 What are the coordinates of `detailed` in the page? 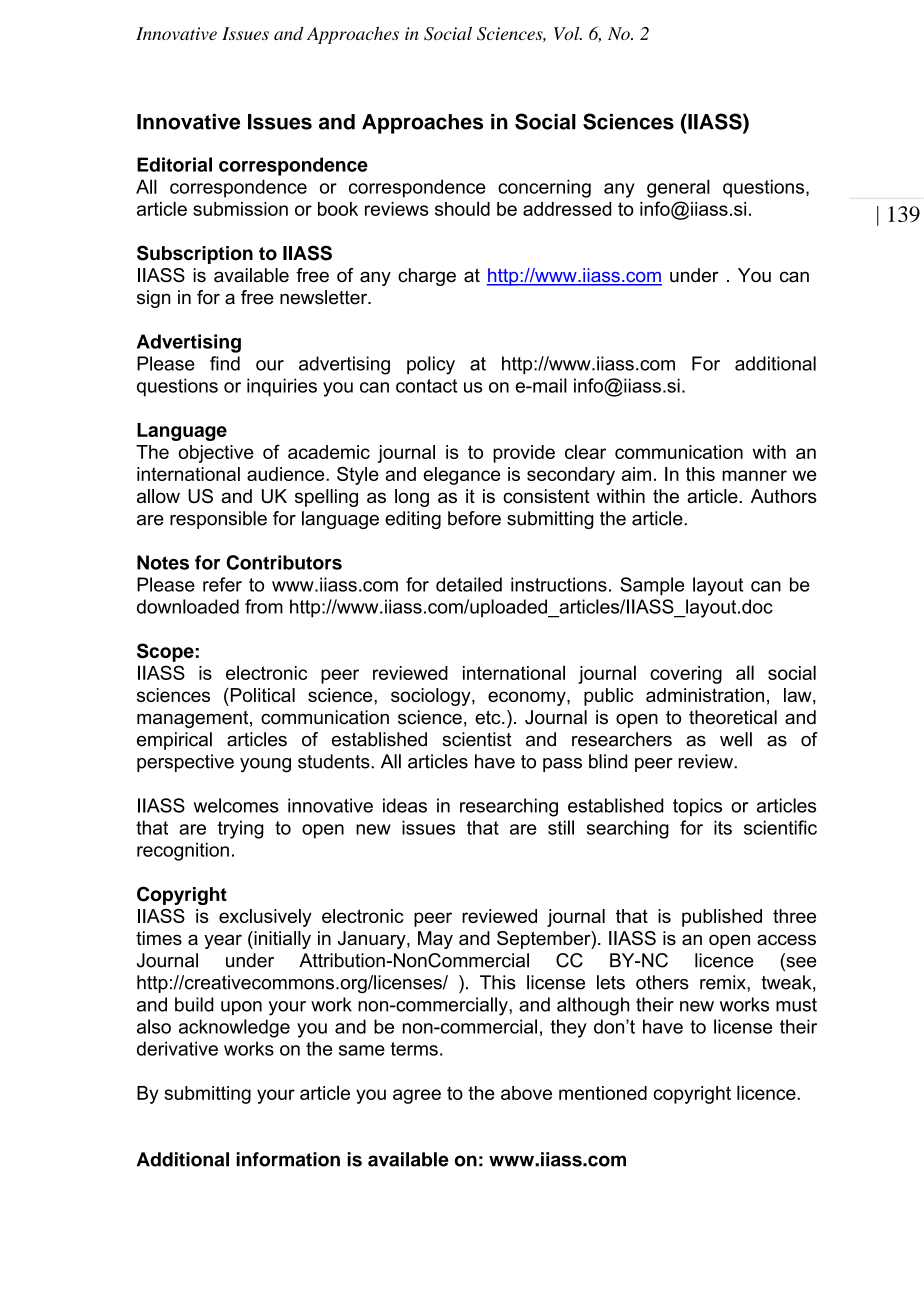 It's located at (469, 584).
